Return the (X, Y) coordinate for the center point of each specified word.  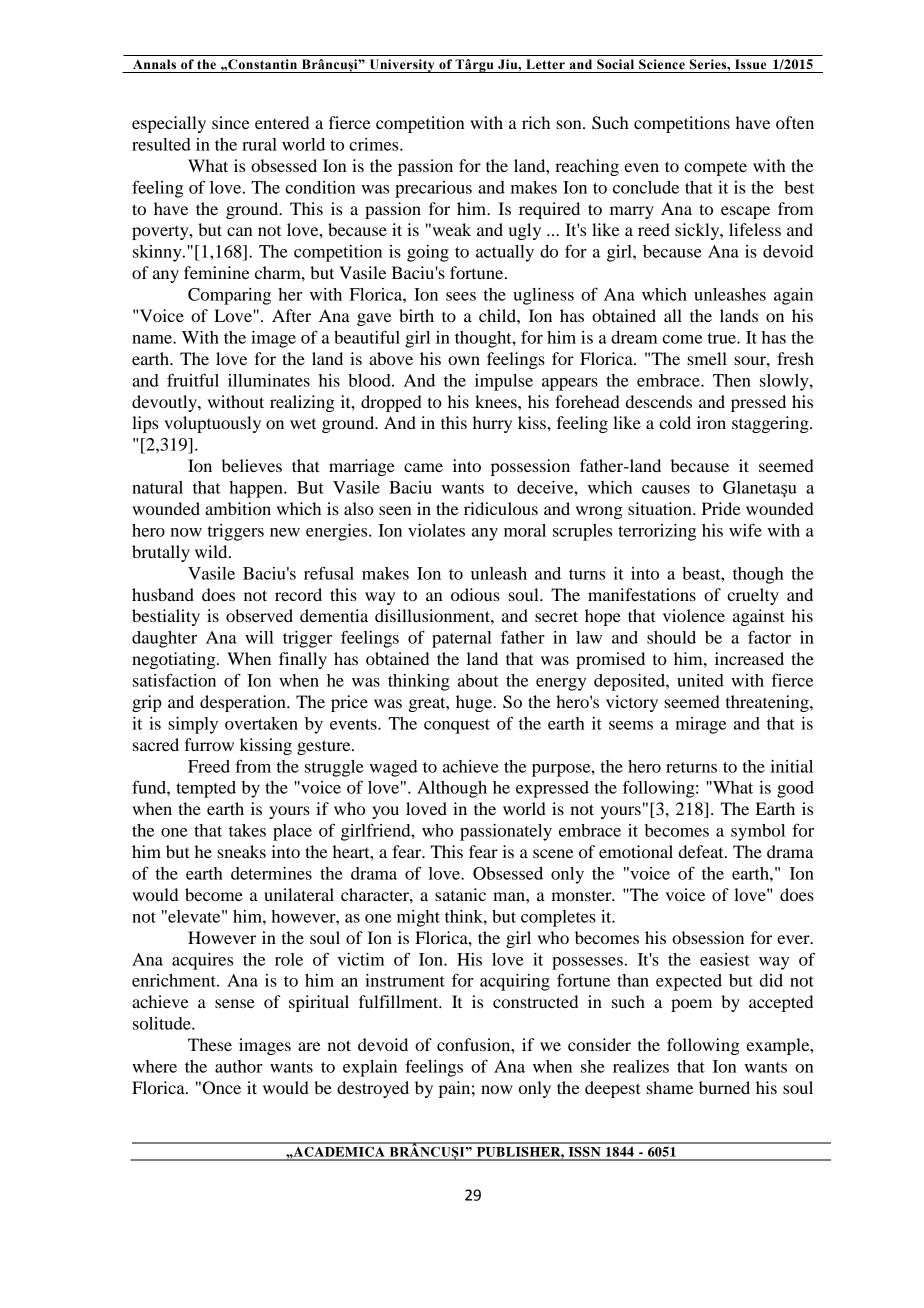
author (239, 1066)
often (795, 122)
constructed (535, 1001)
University (402, 66)
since (231, 122)
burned (724, 1087)
